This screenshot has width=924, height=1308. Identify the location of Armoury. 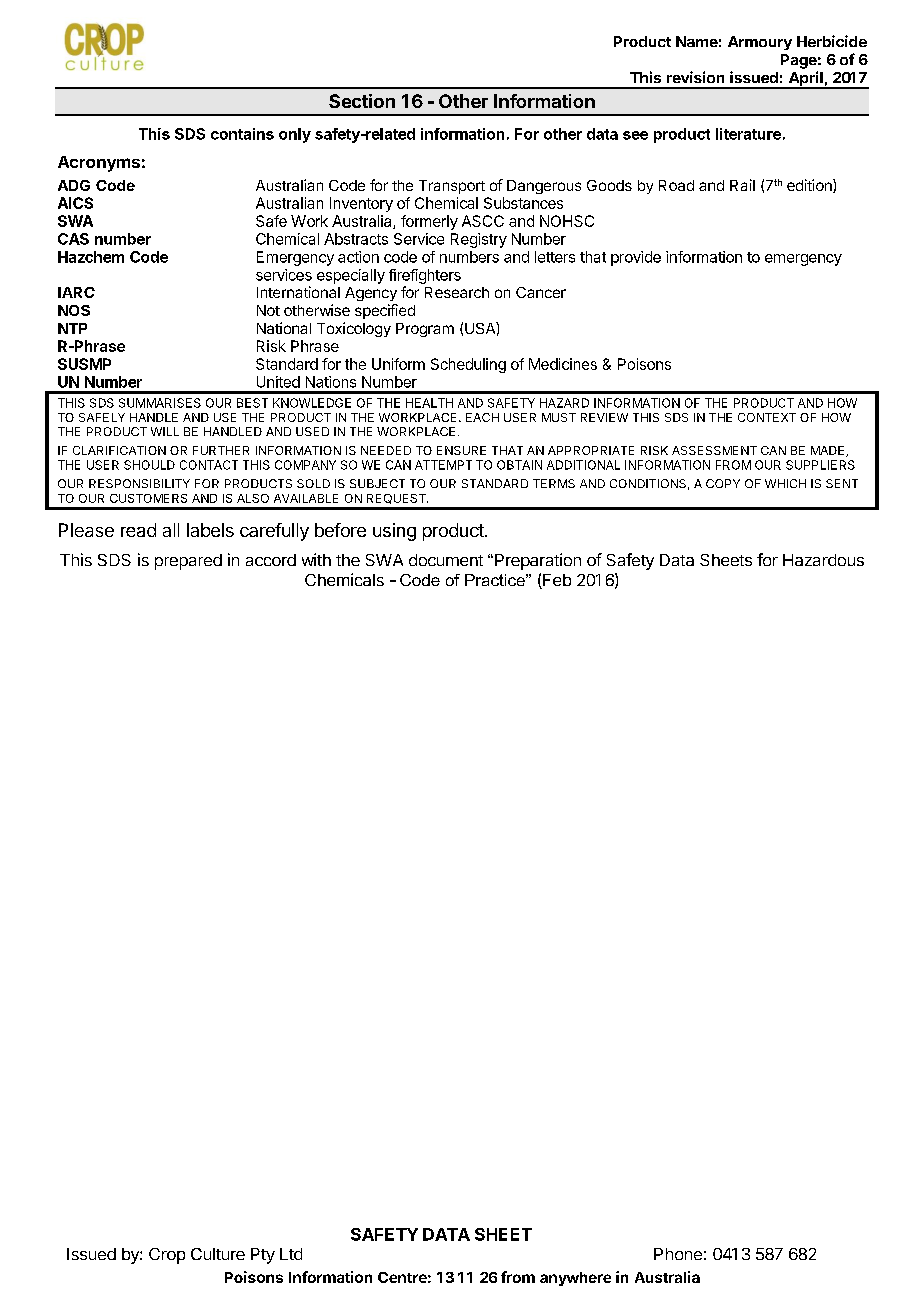
(760, 43).
